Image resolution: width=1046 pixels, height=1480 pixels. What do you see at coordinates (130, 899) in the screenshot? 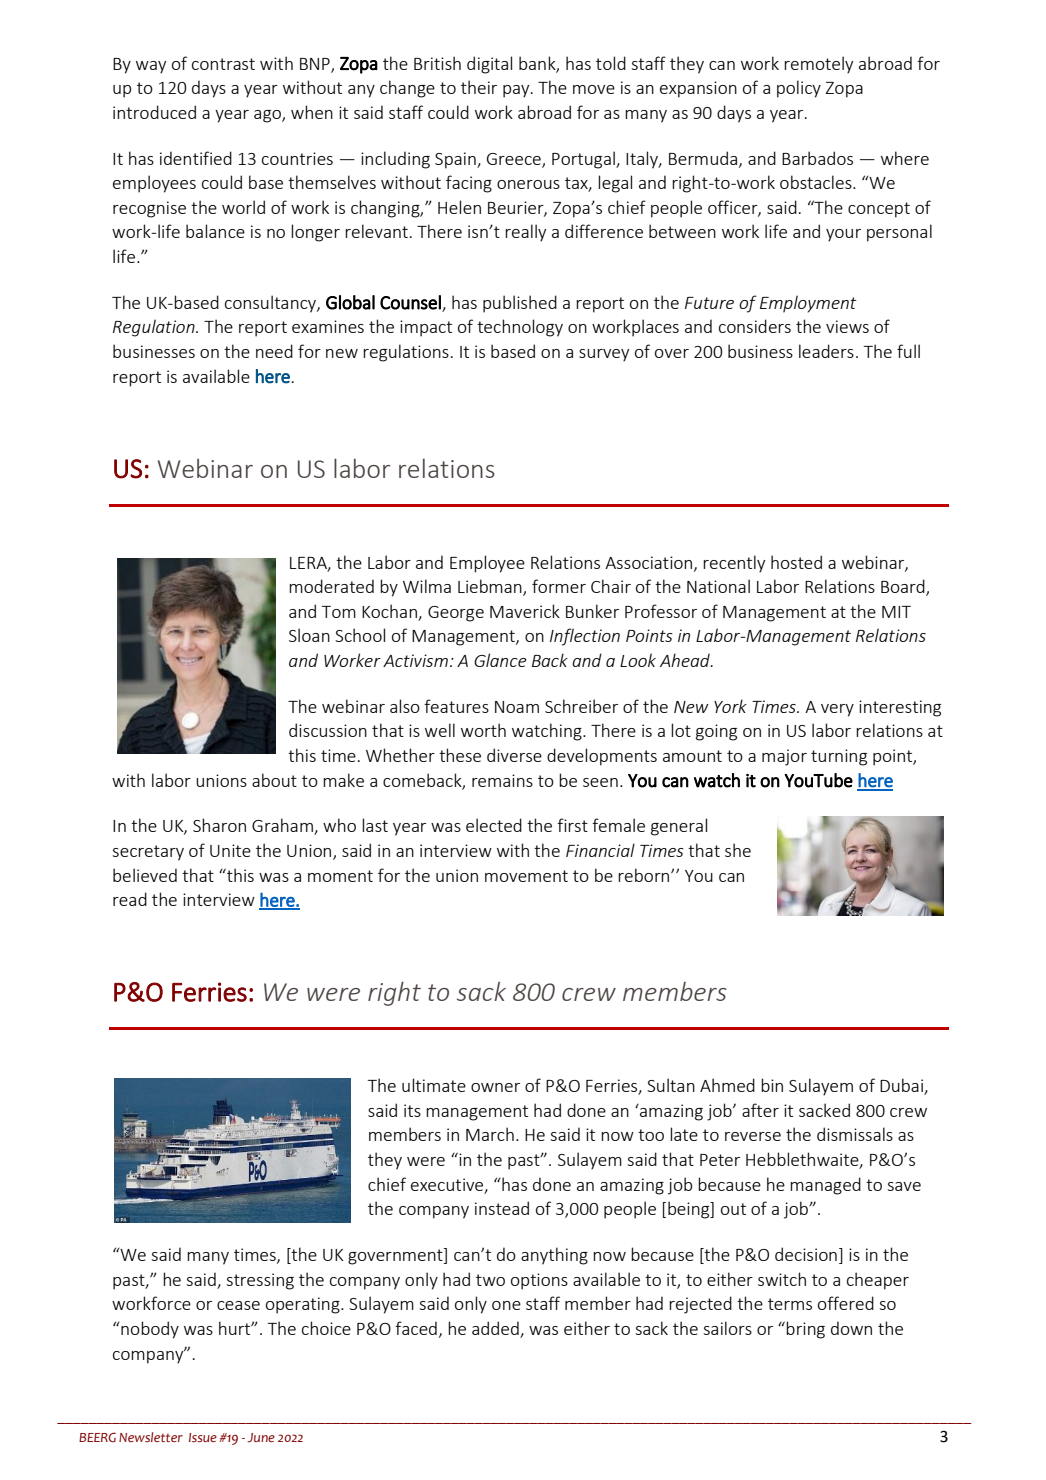
I see `read` at bounding box center [130, 899].
